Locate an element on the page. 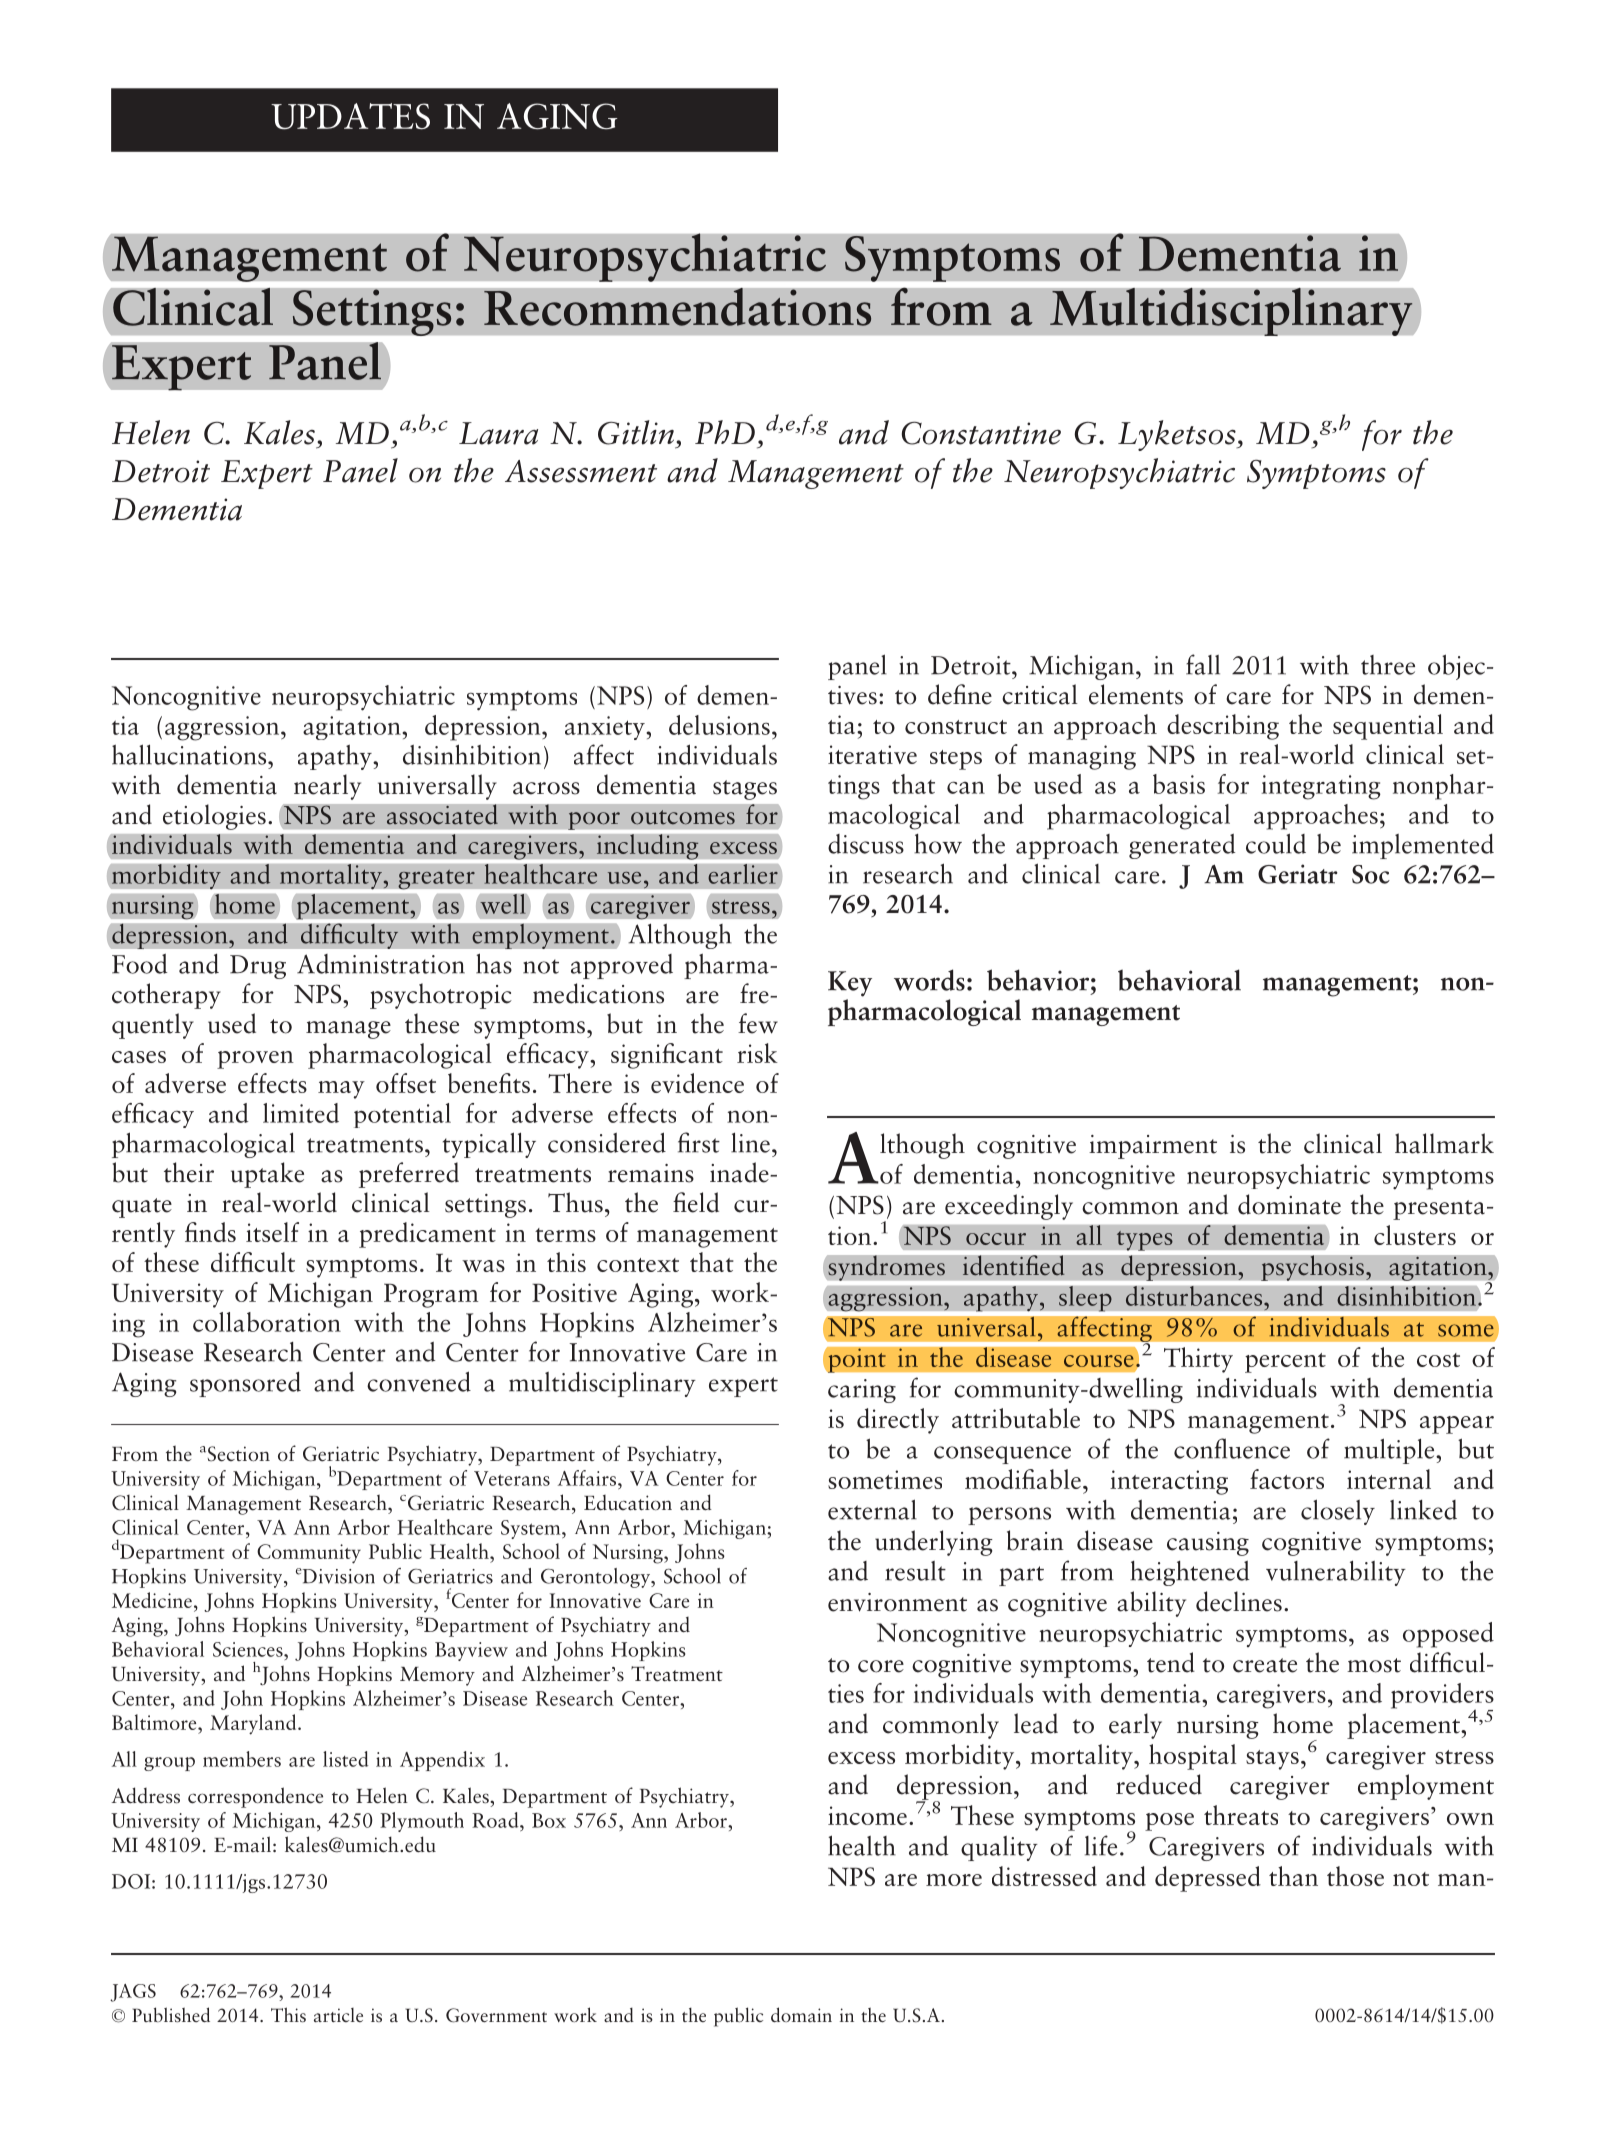  Constantine is located at coordinates (981, 433).
